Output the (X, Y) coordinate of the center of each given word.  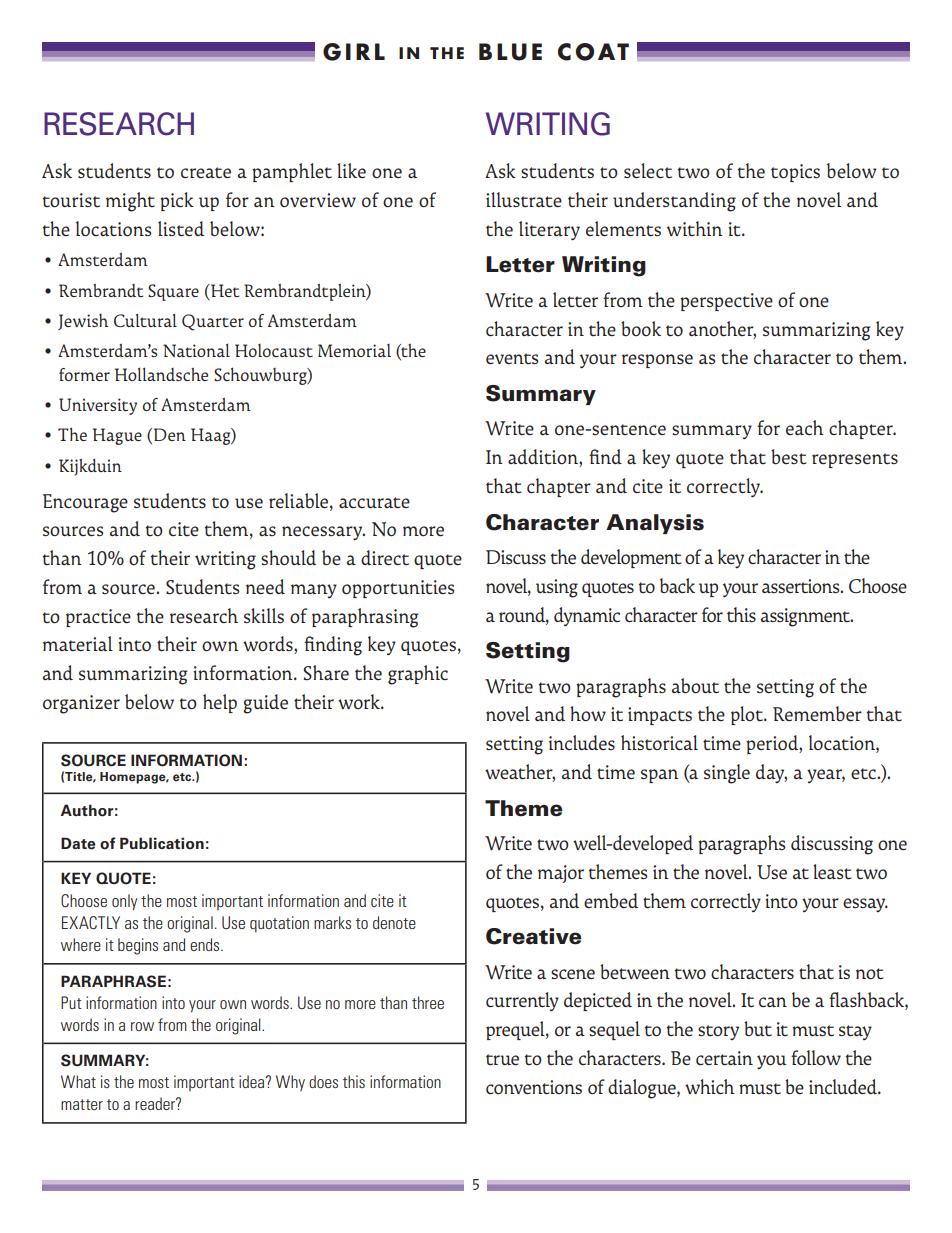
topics (795, 173)
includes (582, 742)
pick (177, 201)
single (727, 774)
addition (544, 458)
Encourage (85, 503)
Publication (162, 843)
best (788, 457)
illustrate (524, 200)
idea (253, 1081)
